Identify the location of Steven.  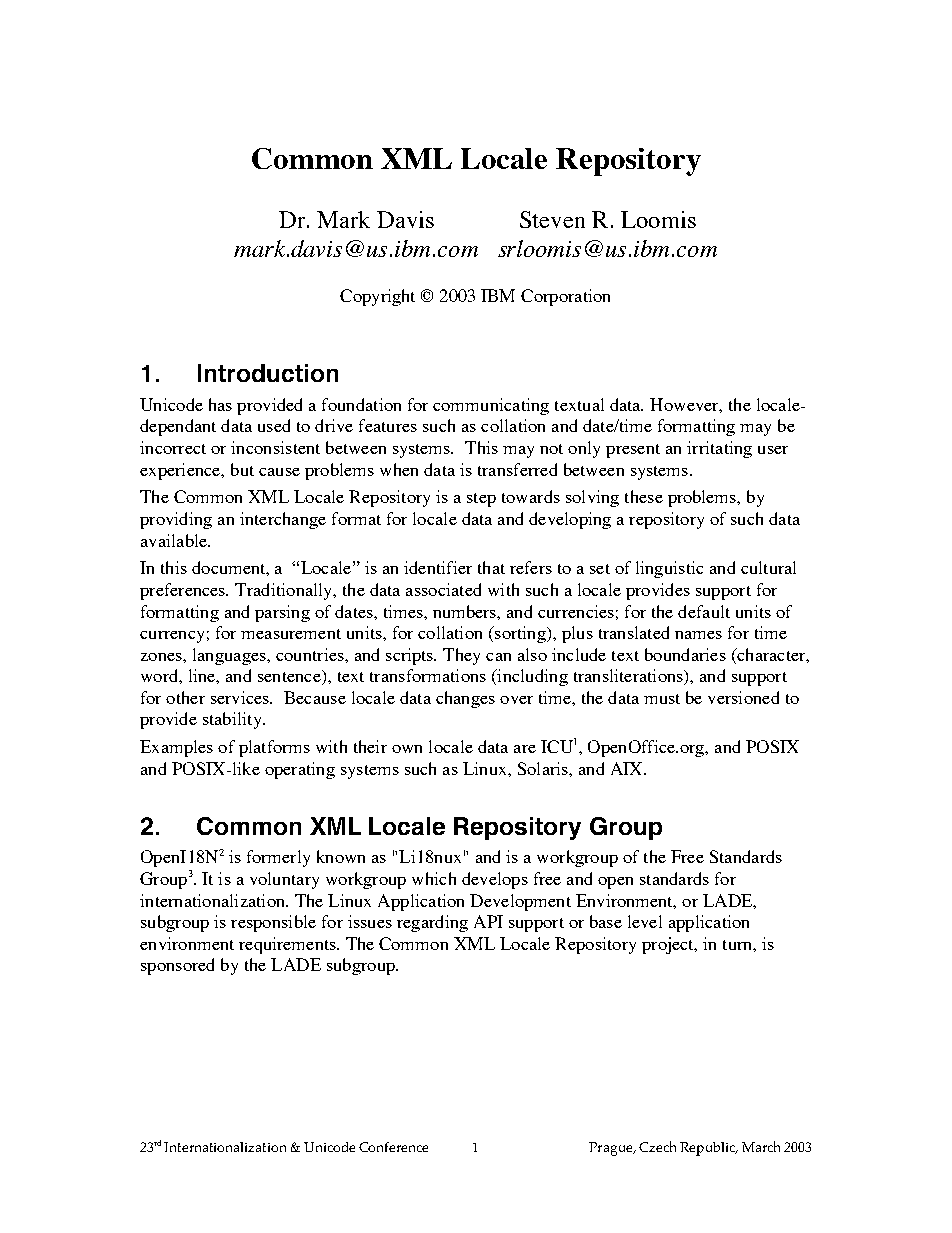
(552, 219).
